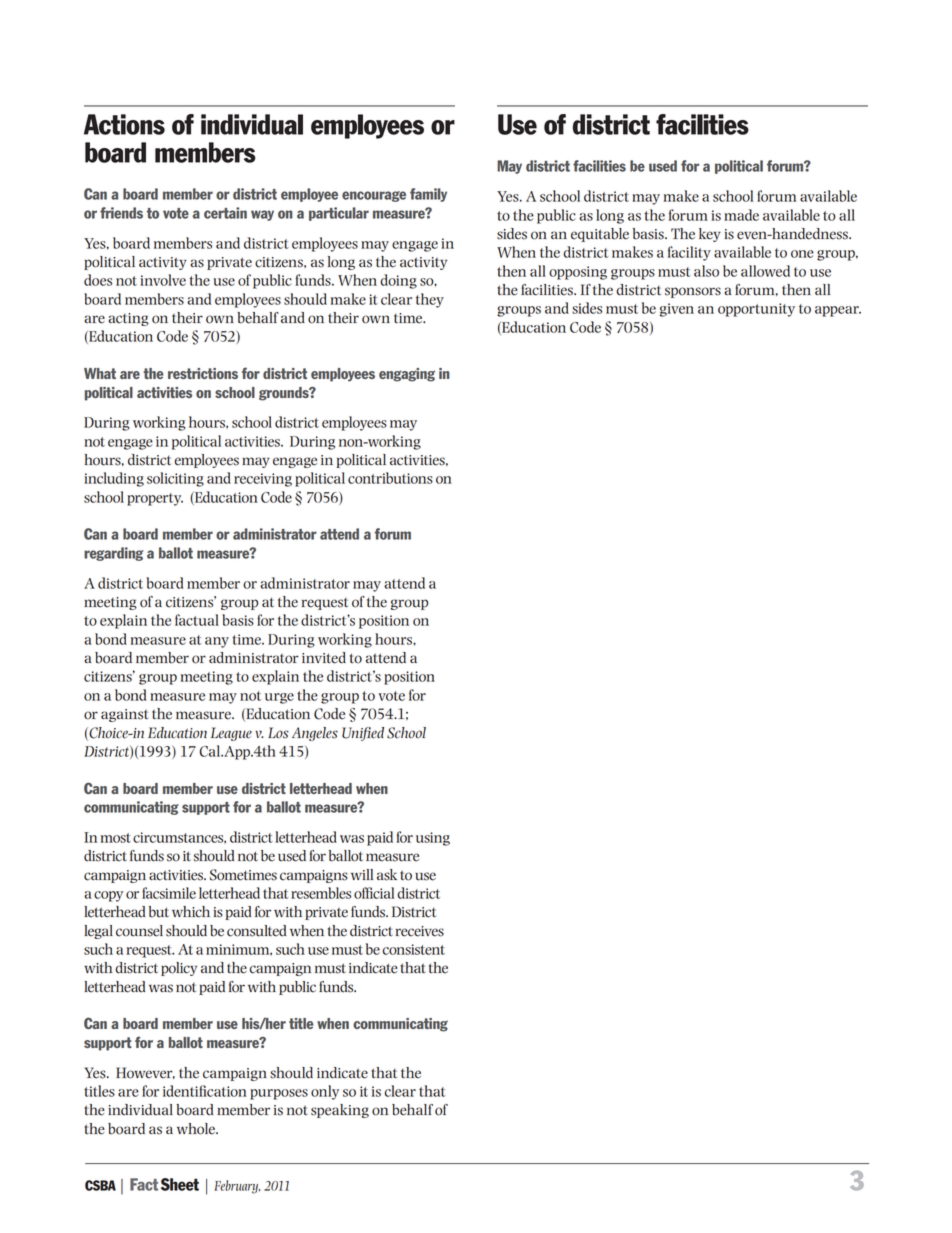  Describe the element at coordinates (124, 124) in the screenshot. I see `Actions` at that location.
